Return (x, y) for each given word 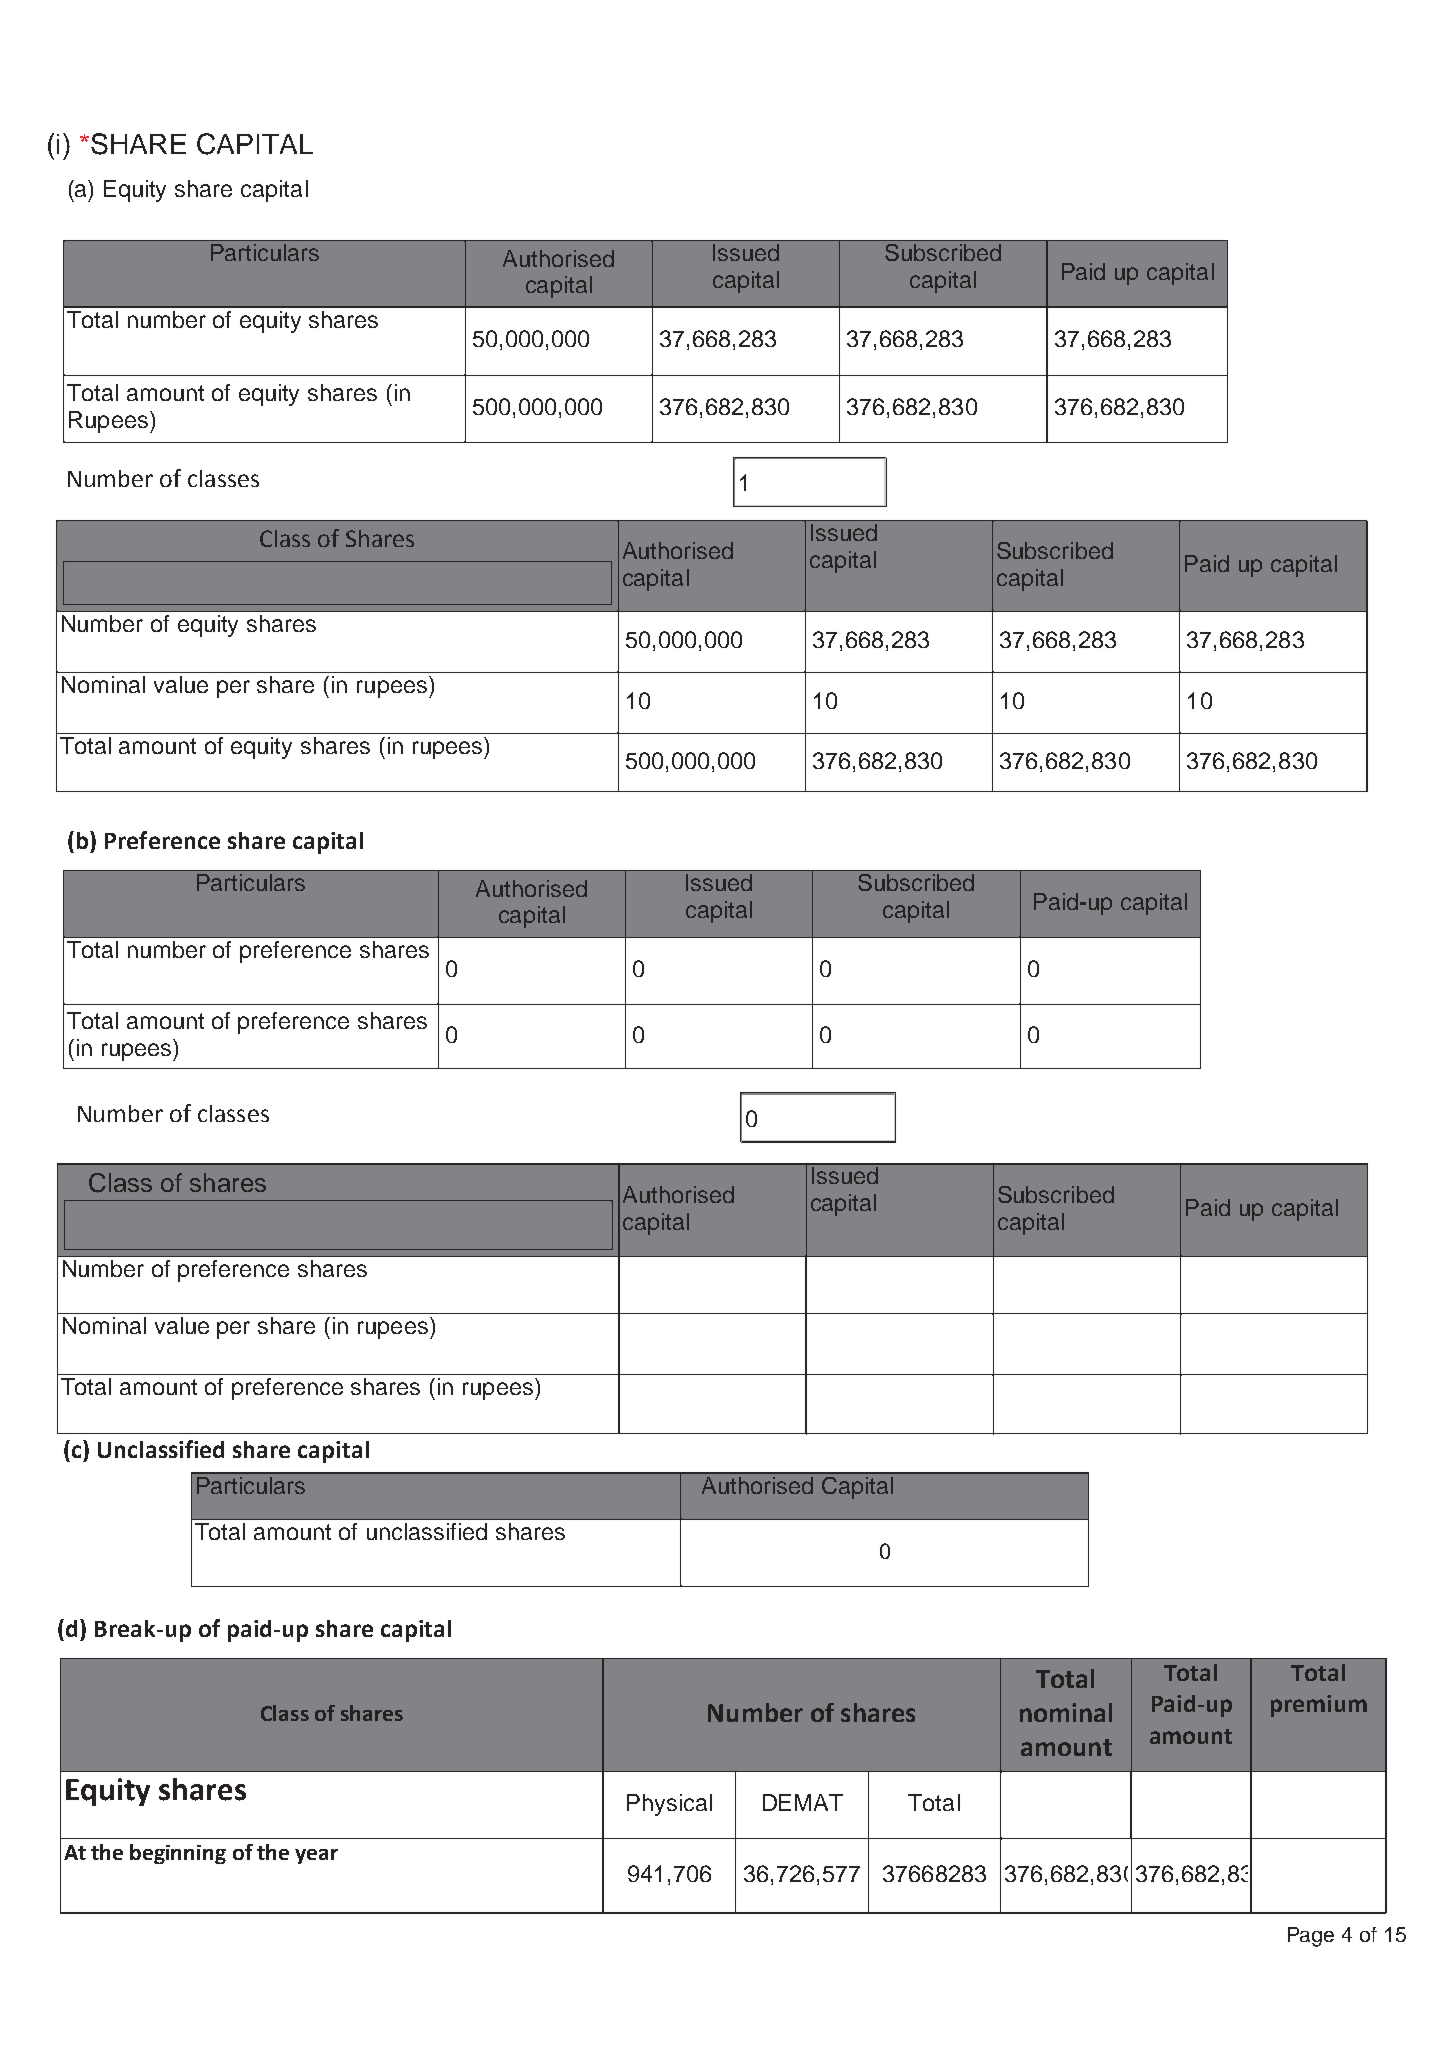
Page (1311, 1937)
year (316, 1856)
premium (1319, 1706)
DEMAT (803, 1802)
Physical (669, 1805)
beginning (178, 1854)
